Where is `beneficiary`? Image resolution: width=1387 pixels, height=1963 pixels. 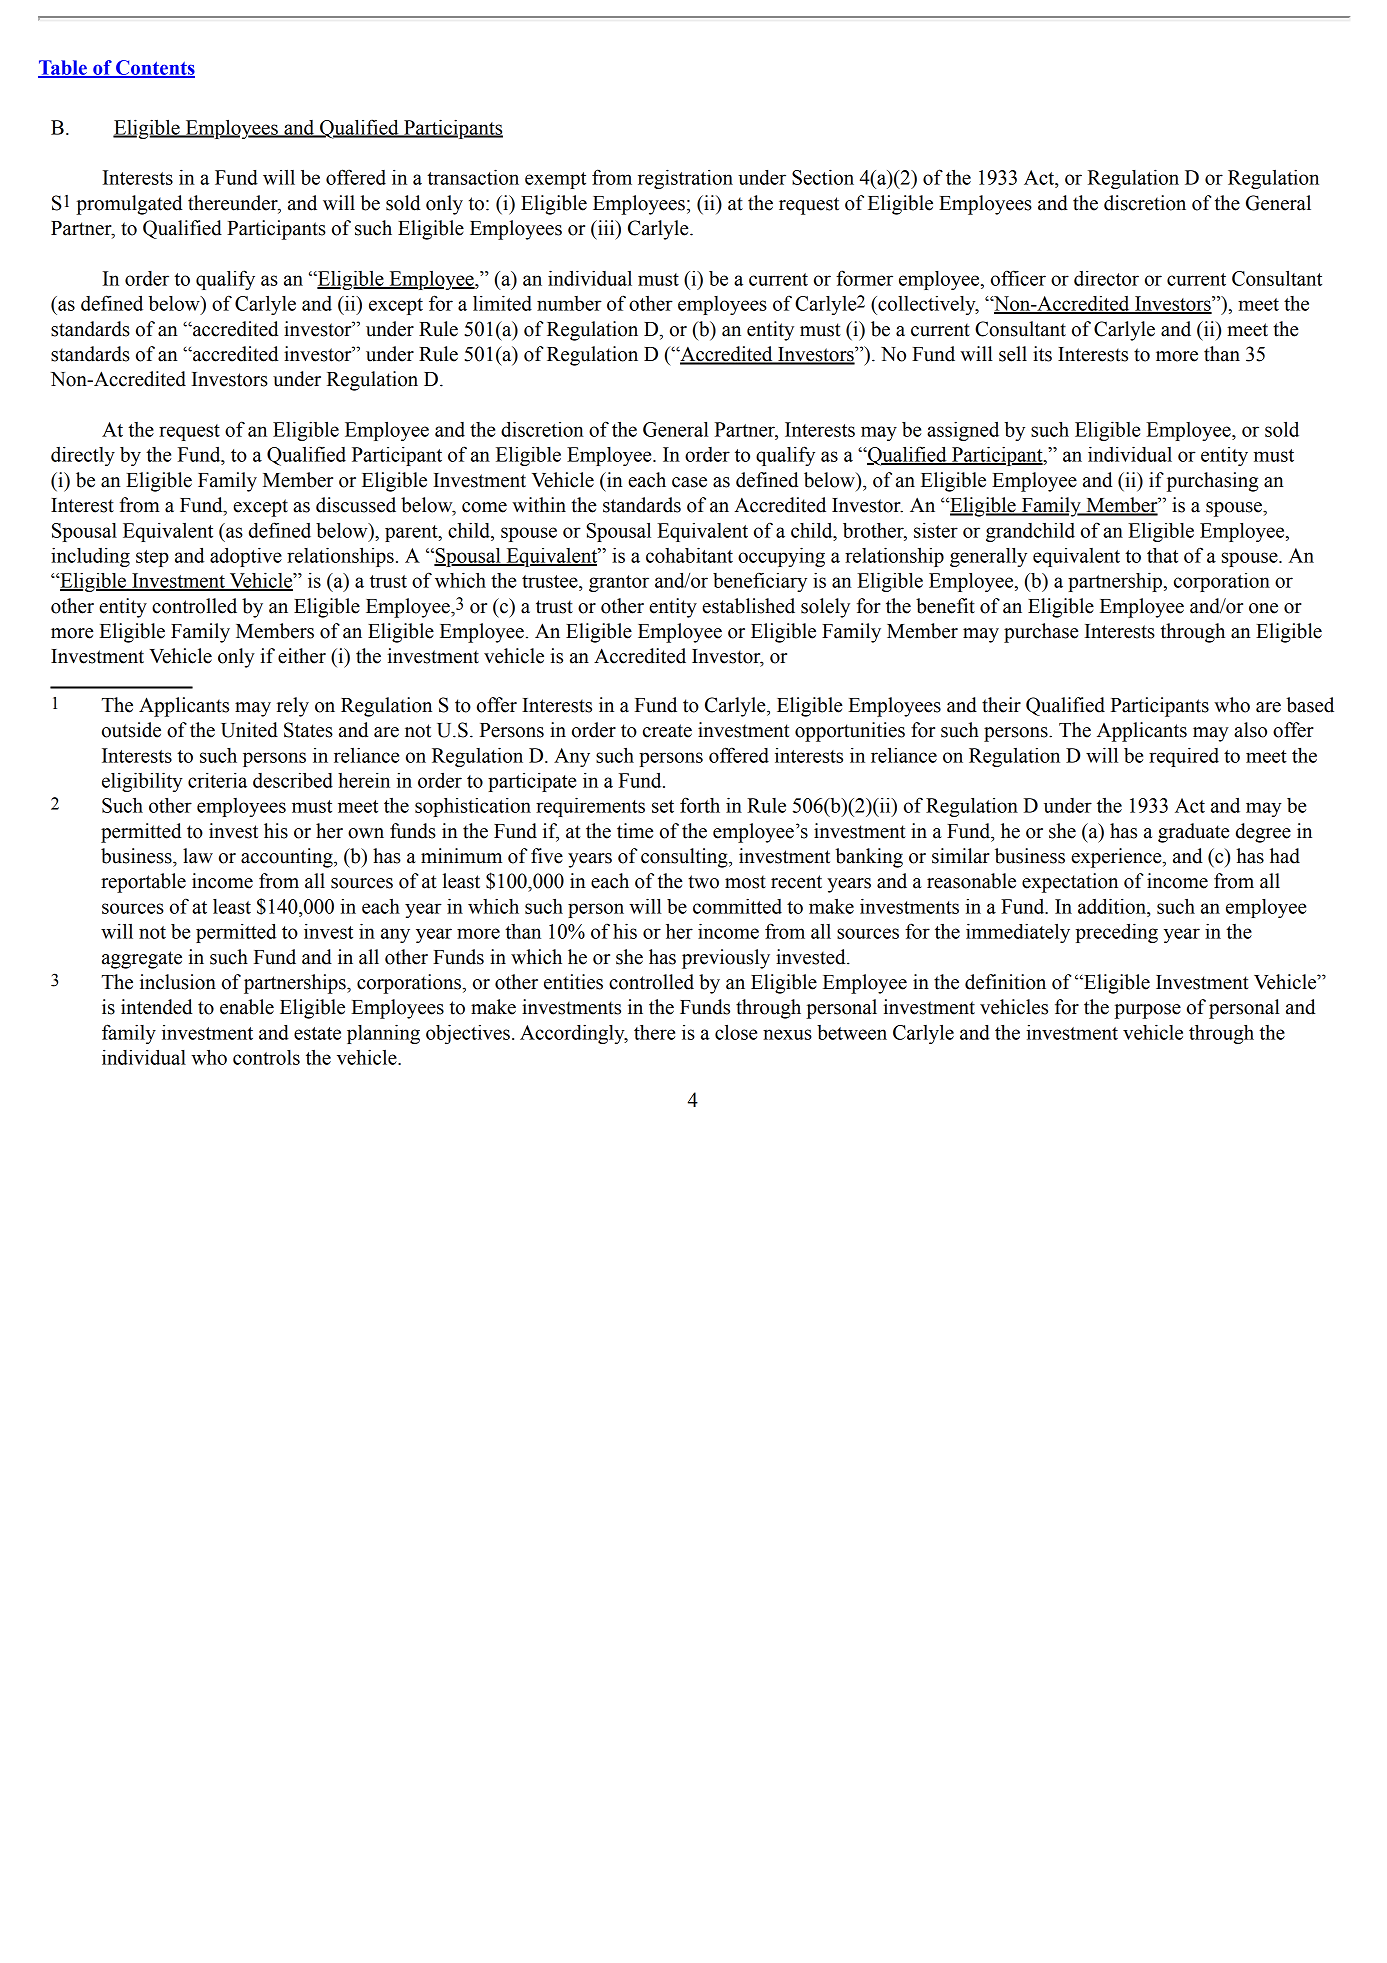 beneficiary is located at coordinates (760, 582).
